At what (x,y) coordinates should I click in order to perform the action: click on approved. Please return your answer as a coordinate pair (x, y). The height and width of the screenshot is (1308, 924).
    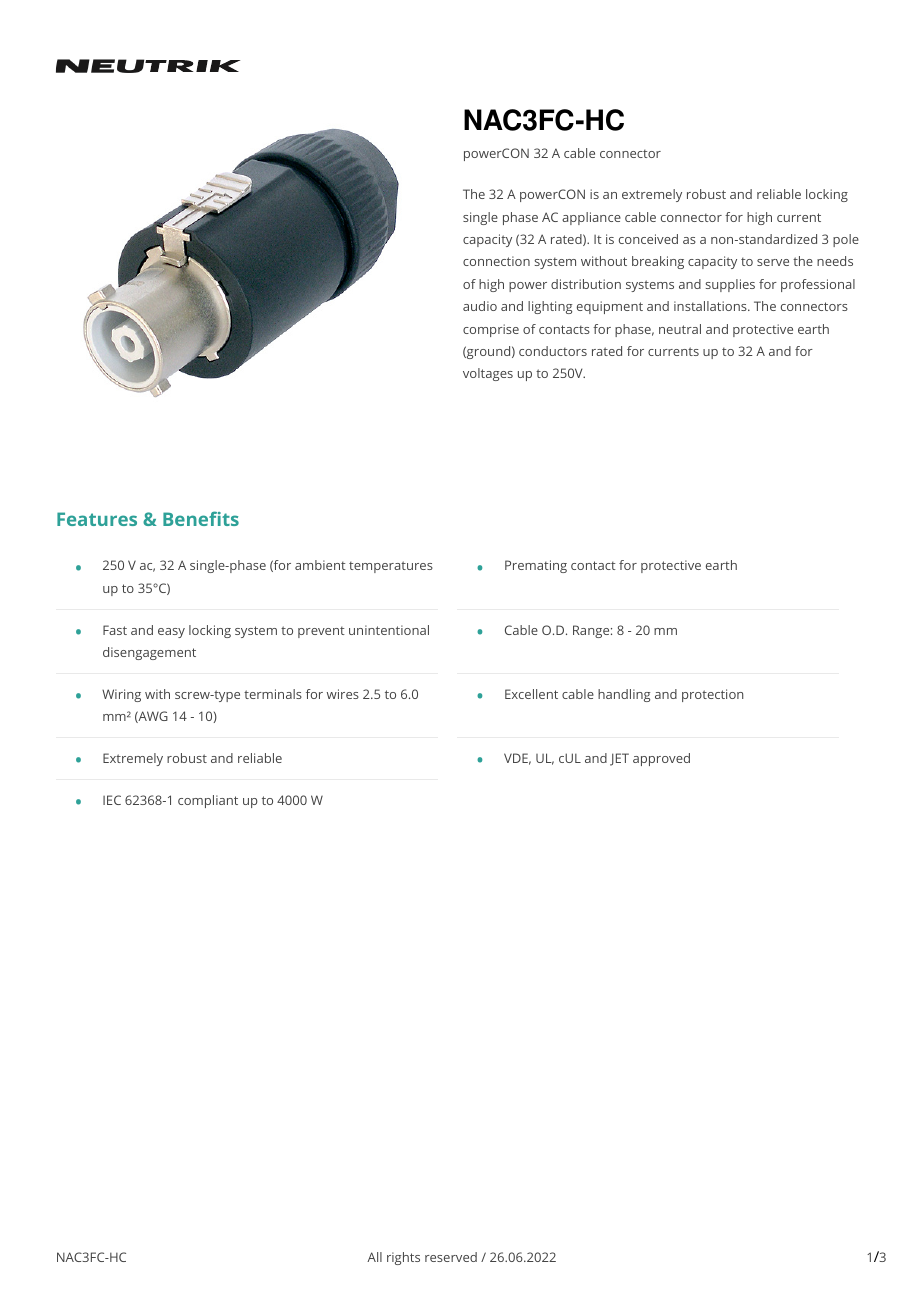
    Looking at the image, I should click on (661, 759).
